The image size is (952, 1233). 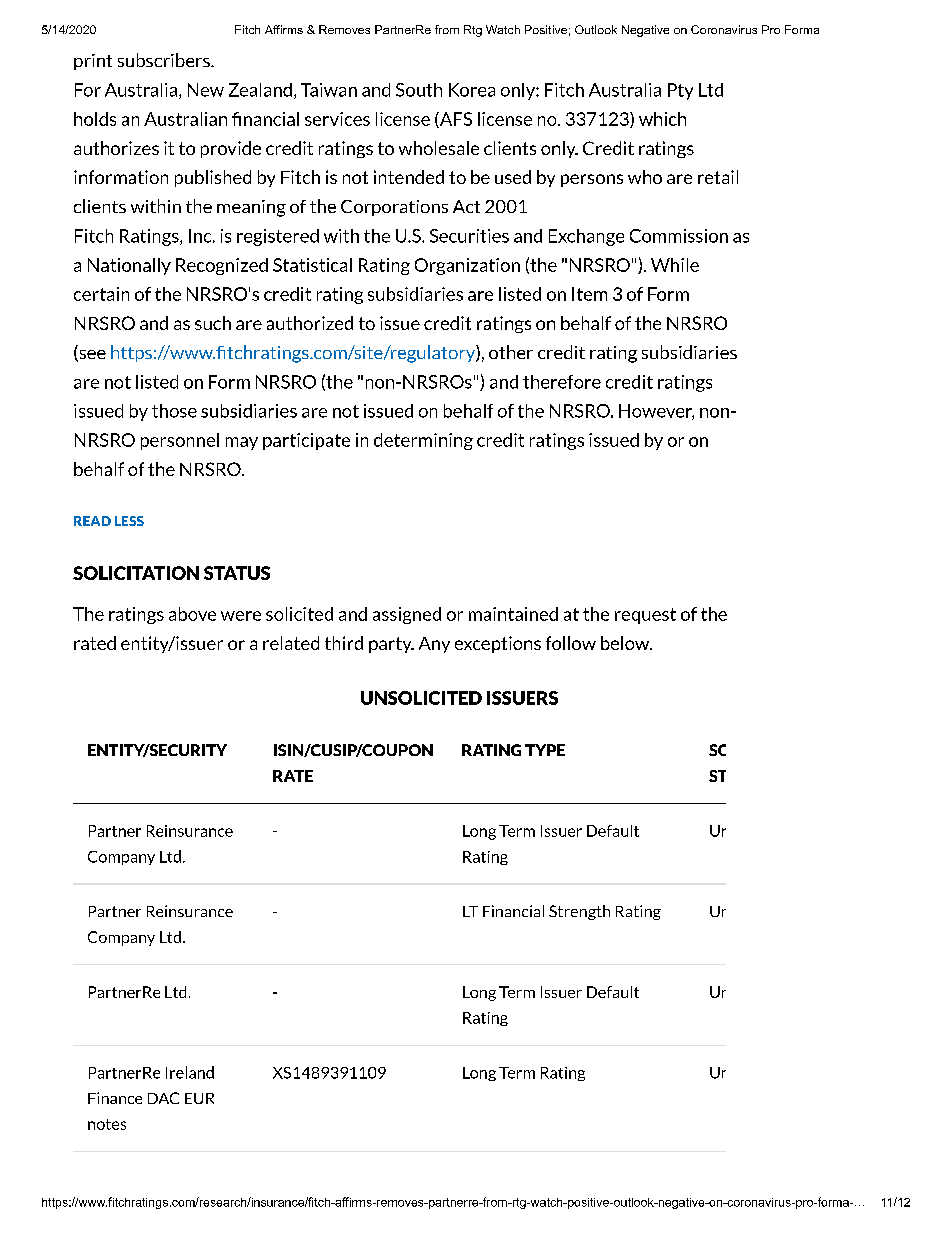 I want to click on South, so click(x=419, y=90).
